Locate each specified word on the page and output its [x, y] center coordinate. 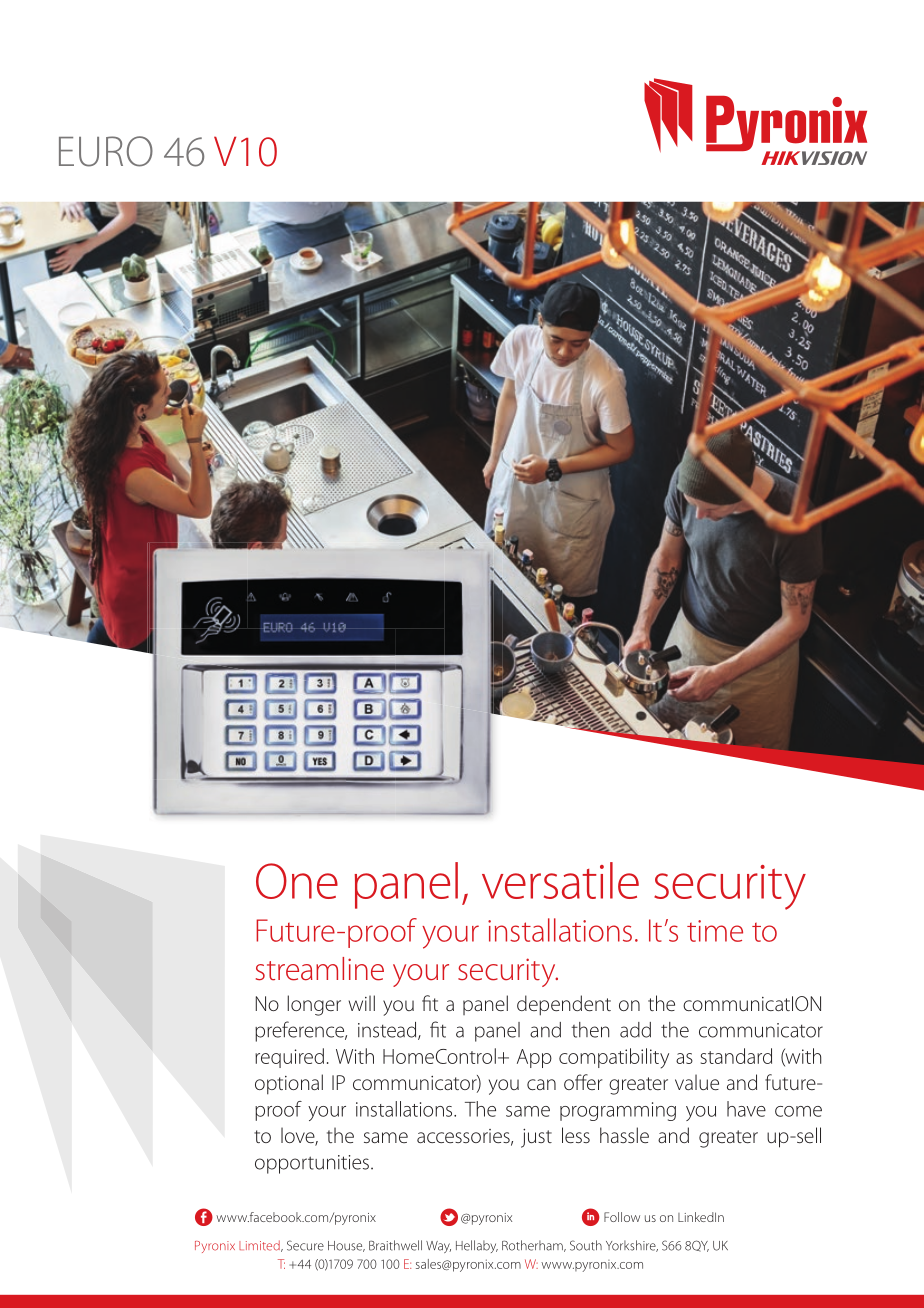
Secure [305, 1245]
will [362, 1003]
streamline [320, 969]
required [289, 1058]
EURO [106, 151]
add [635, 1030]
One [297, 881]
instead [388, 1031]
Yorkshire [632, 1246]
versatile [560, 880]
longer [314, 1005]
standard [736, 1056]
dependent [564, 1005]
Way [438, 1247]
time [715, 931]
